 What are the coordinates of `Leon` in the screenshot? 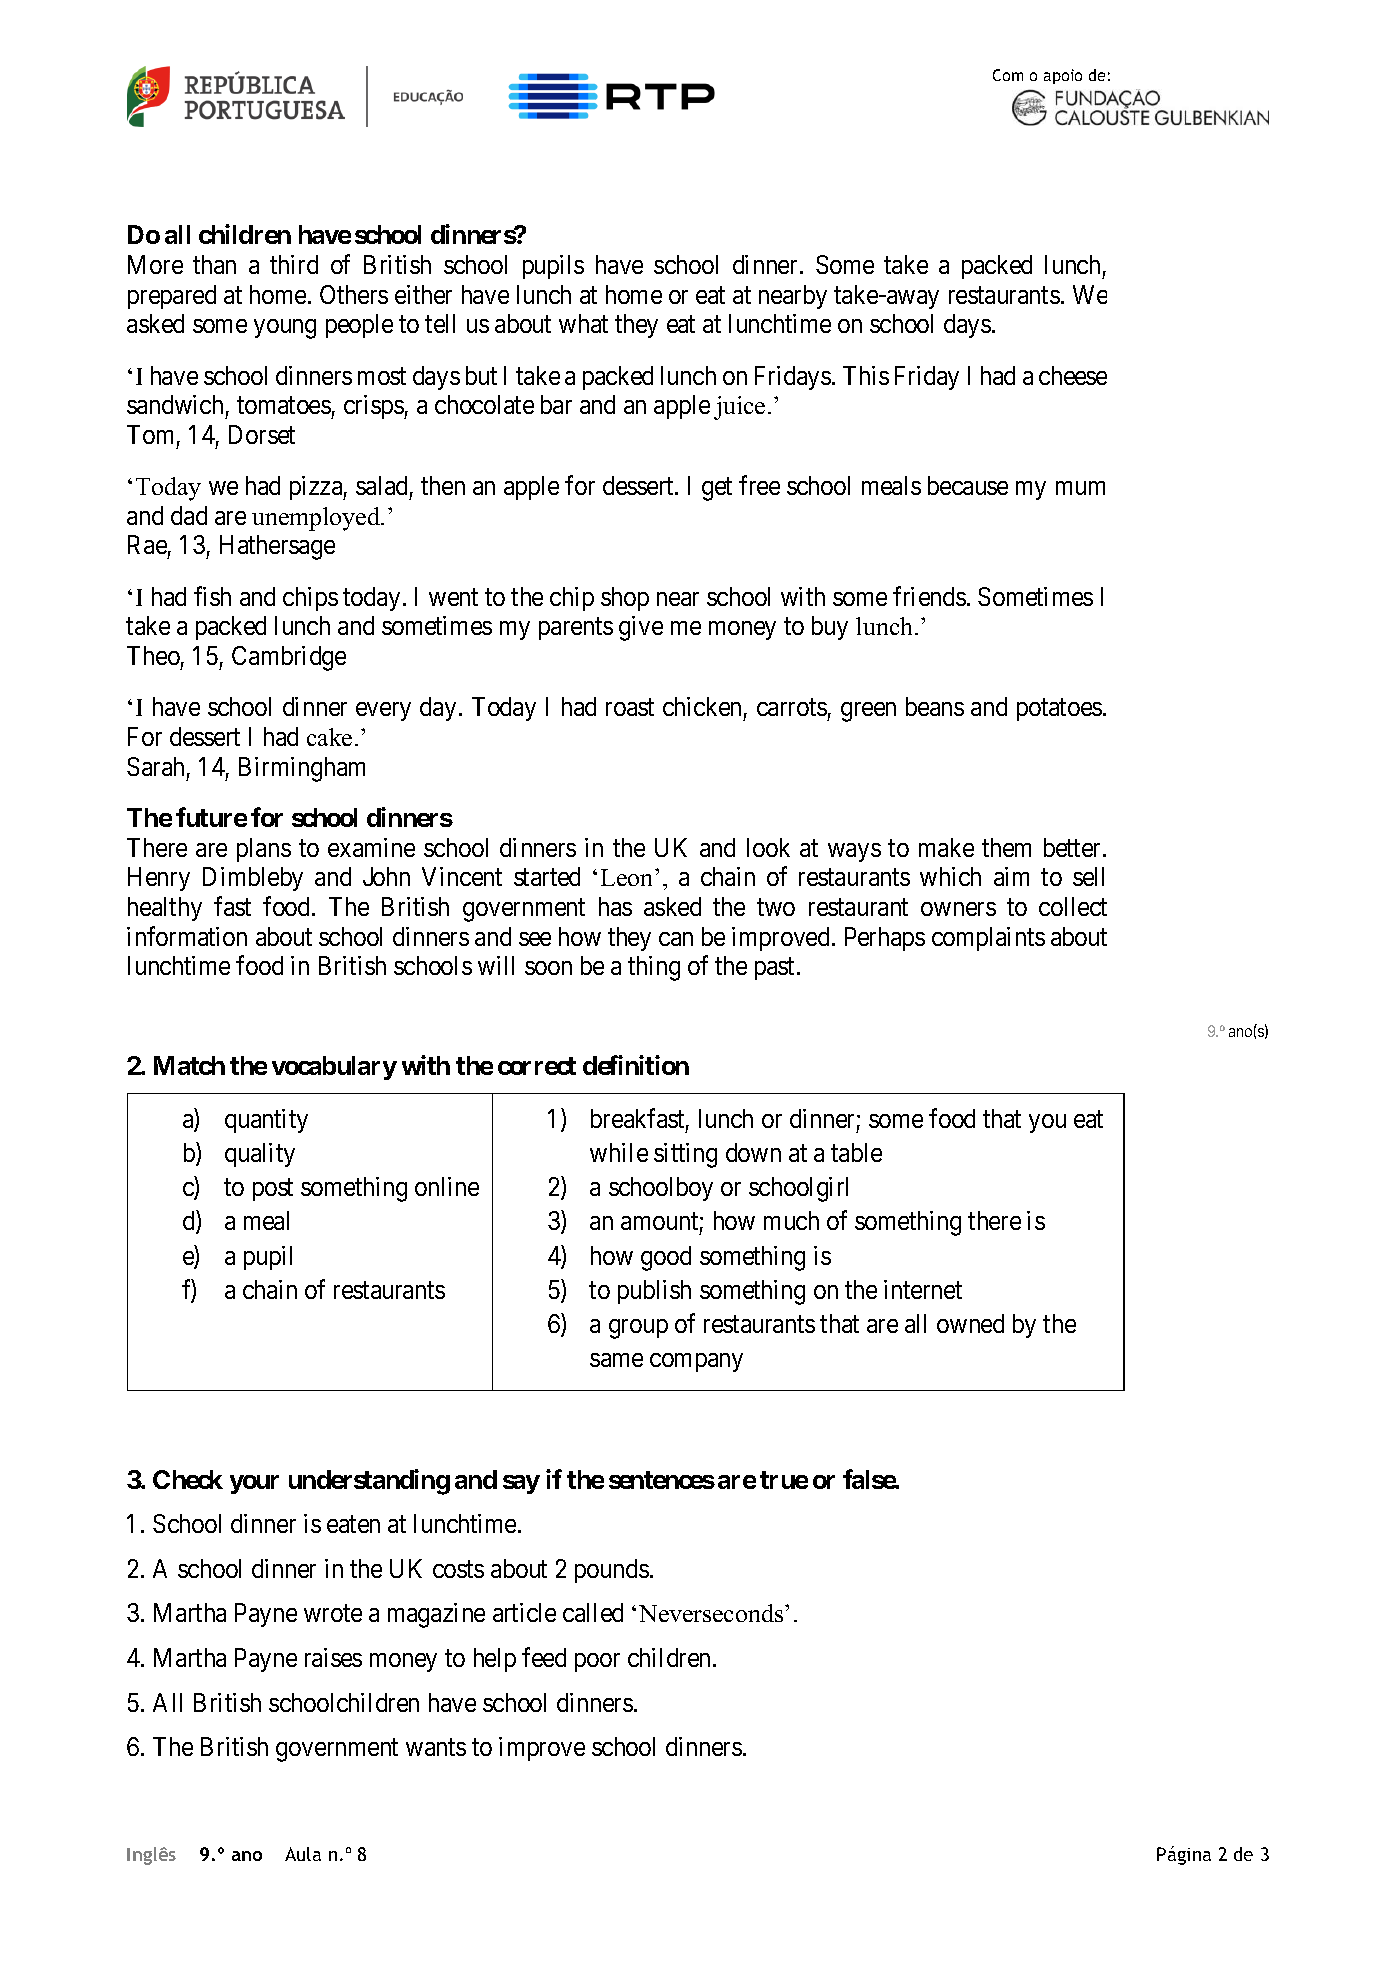 It's located at (628, 877).
